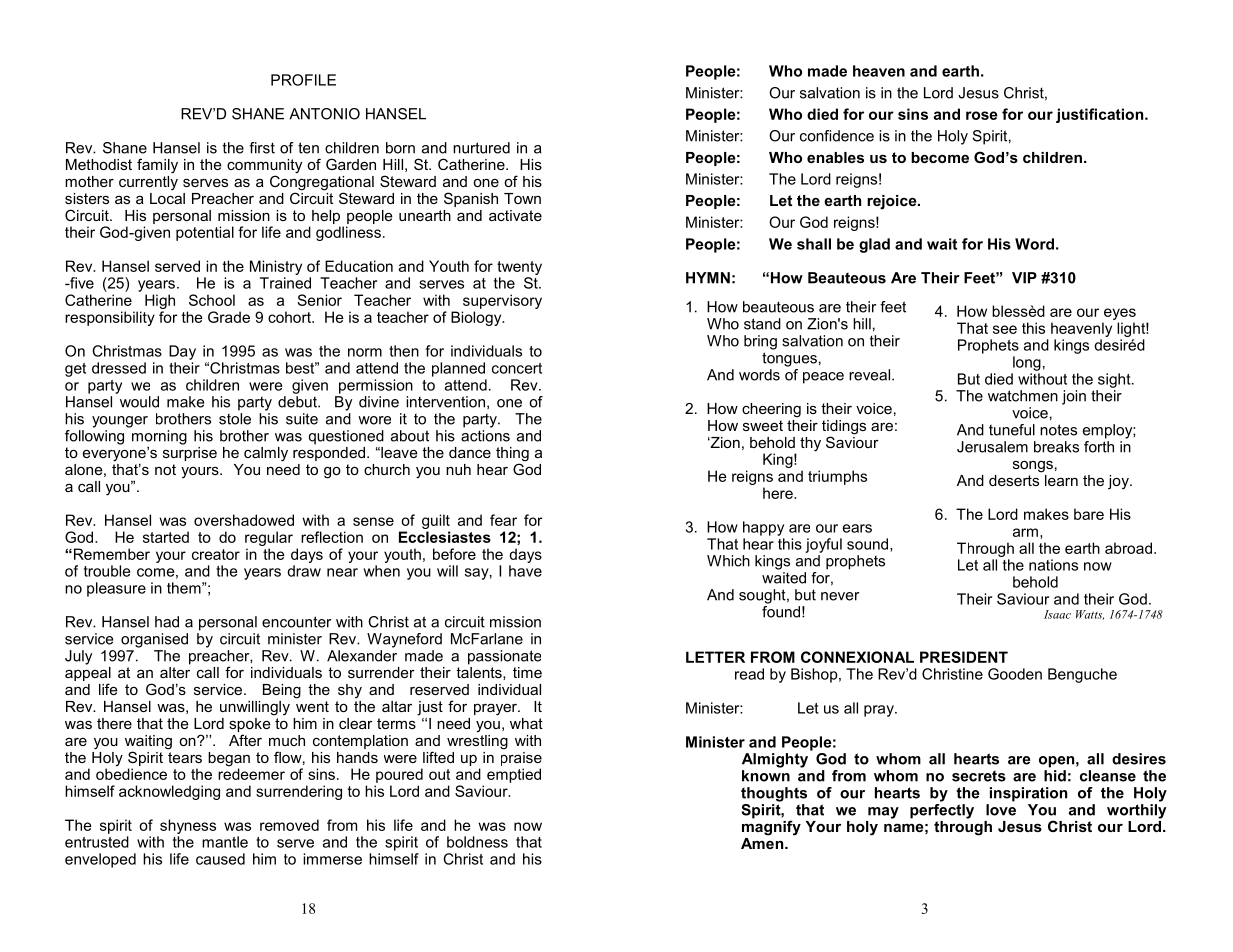 The image size is (1233, 952). I want to click on boldness, so click(477, 842).
